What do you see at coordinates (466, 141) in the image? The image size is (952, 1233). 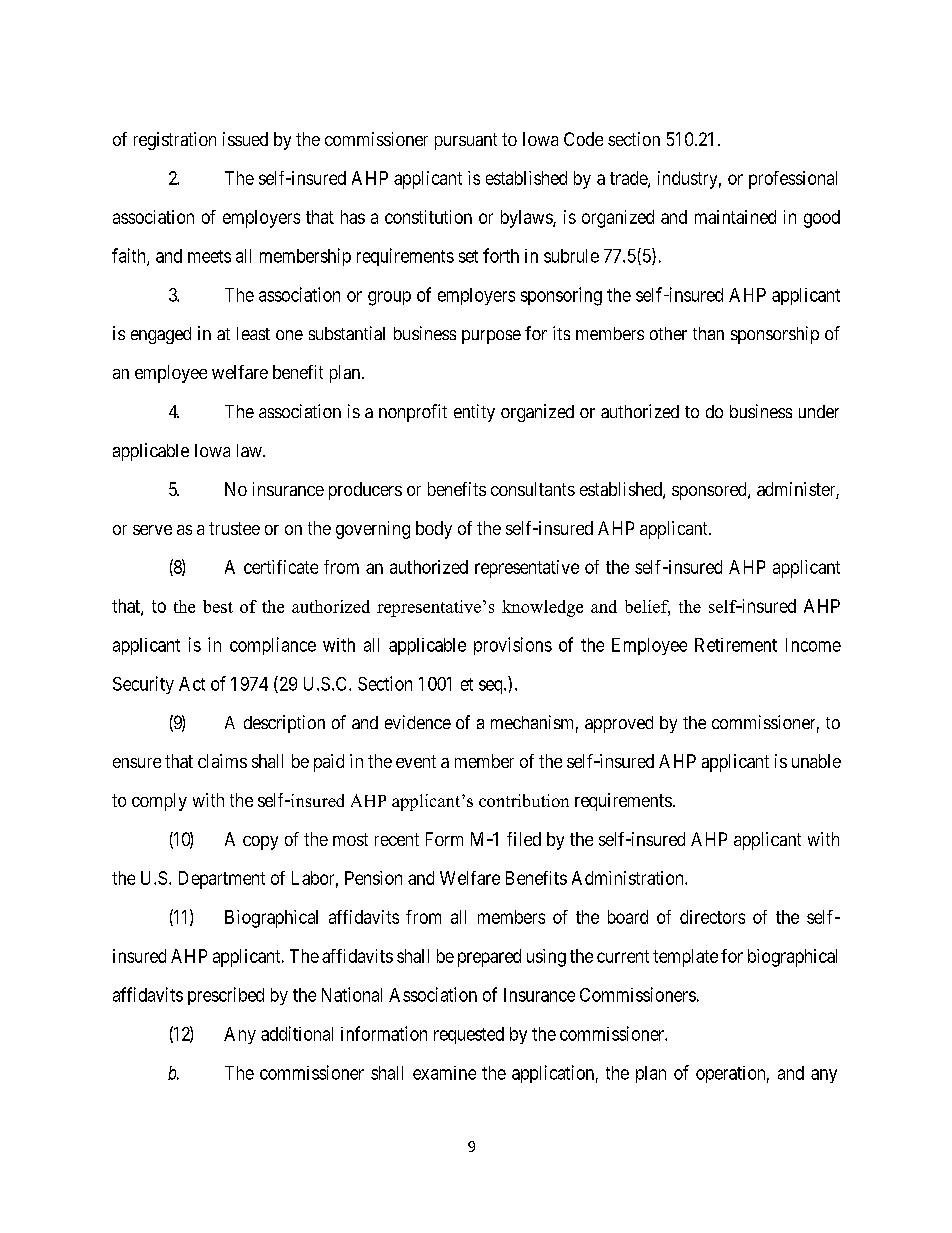 I see `pursuant` at bounding box center [466, 141].
